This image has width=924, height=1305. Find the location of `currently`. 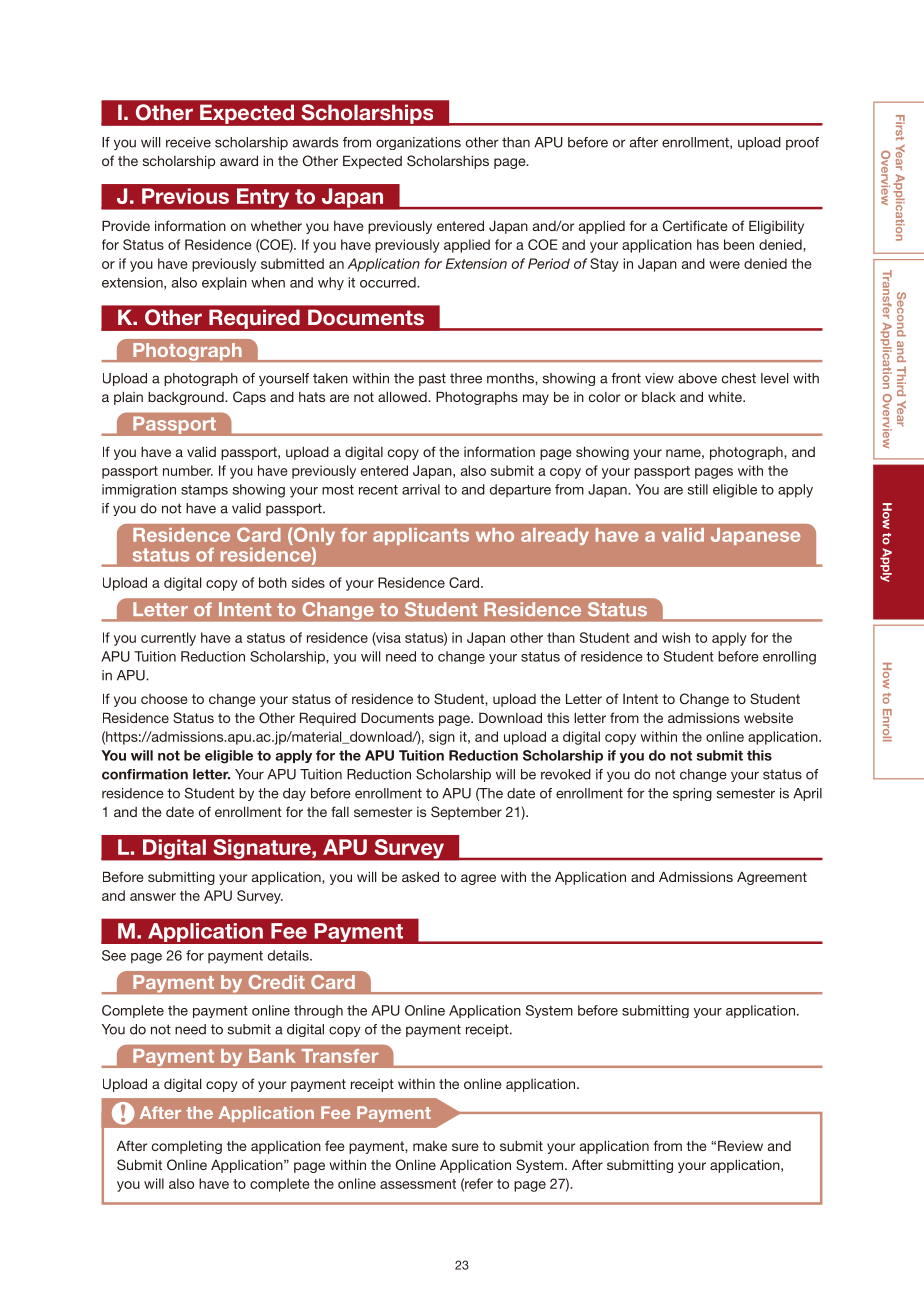

currently is located at coordinates (168, 639).
